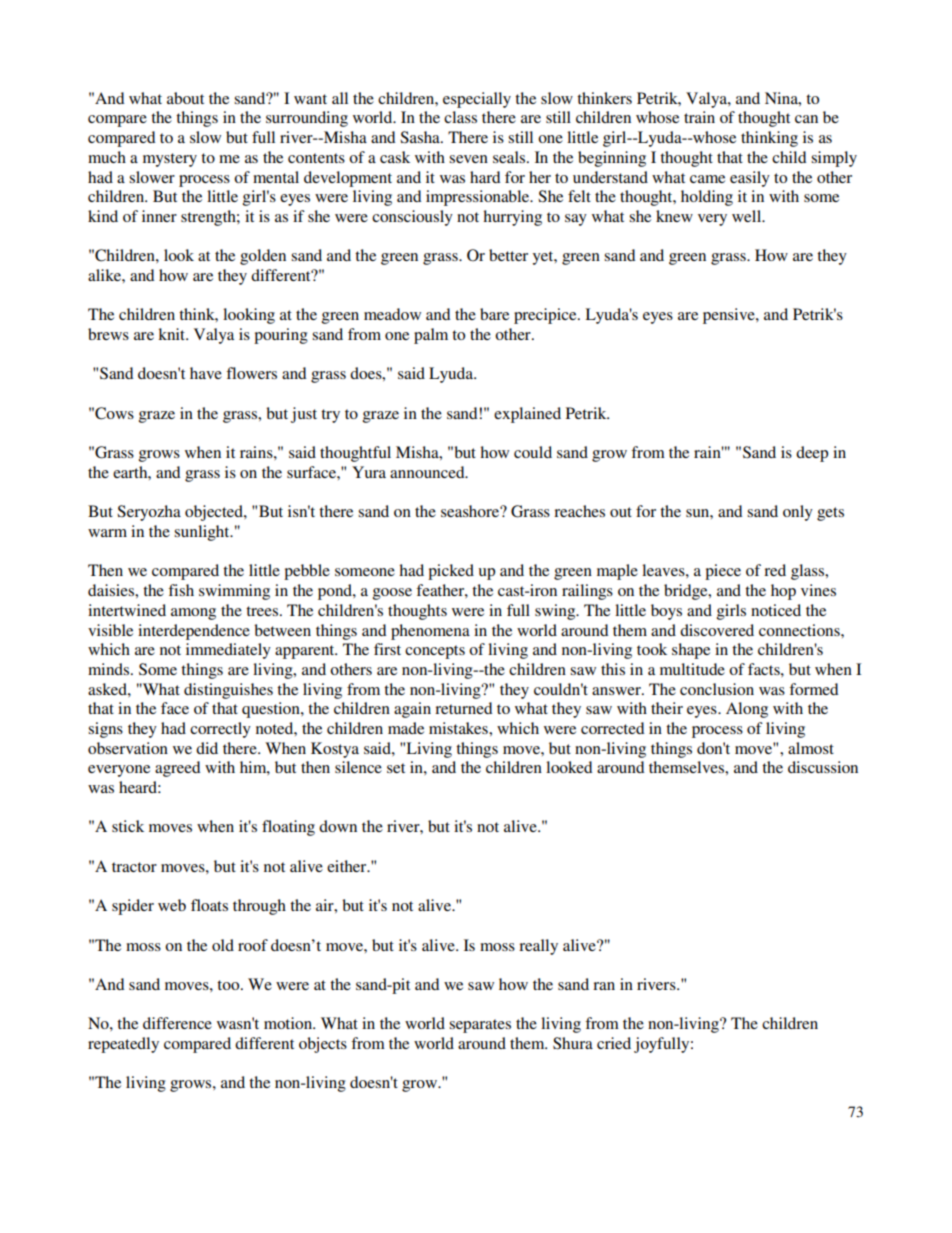 This image has width=952, height=1233. I want to click on picked, so click(451, 572).
